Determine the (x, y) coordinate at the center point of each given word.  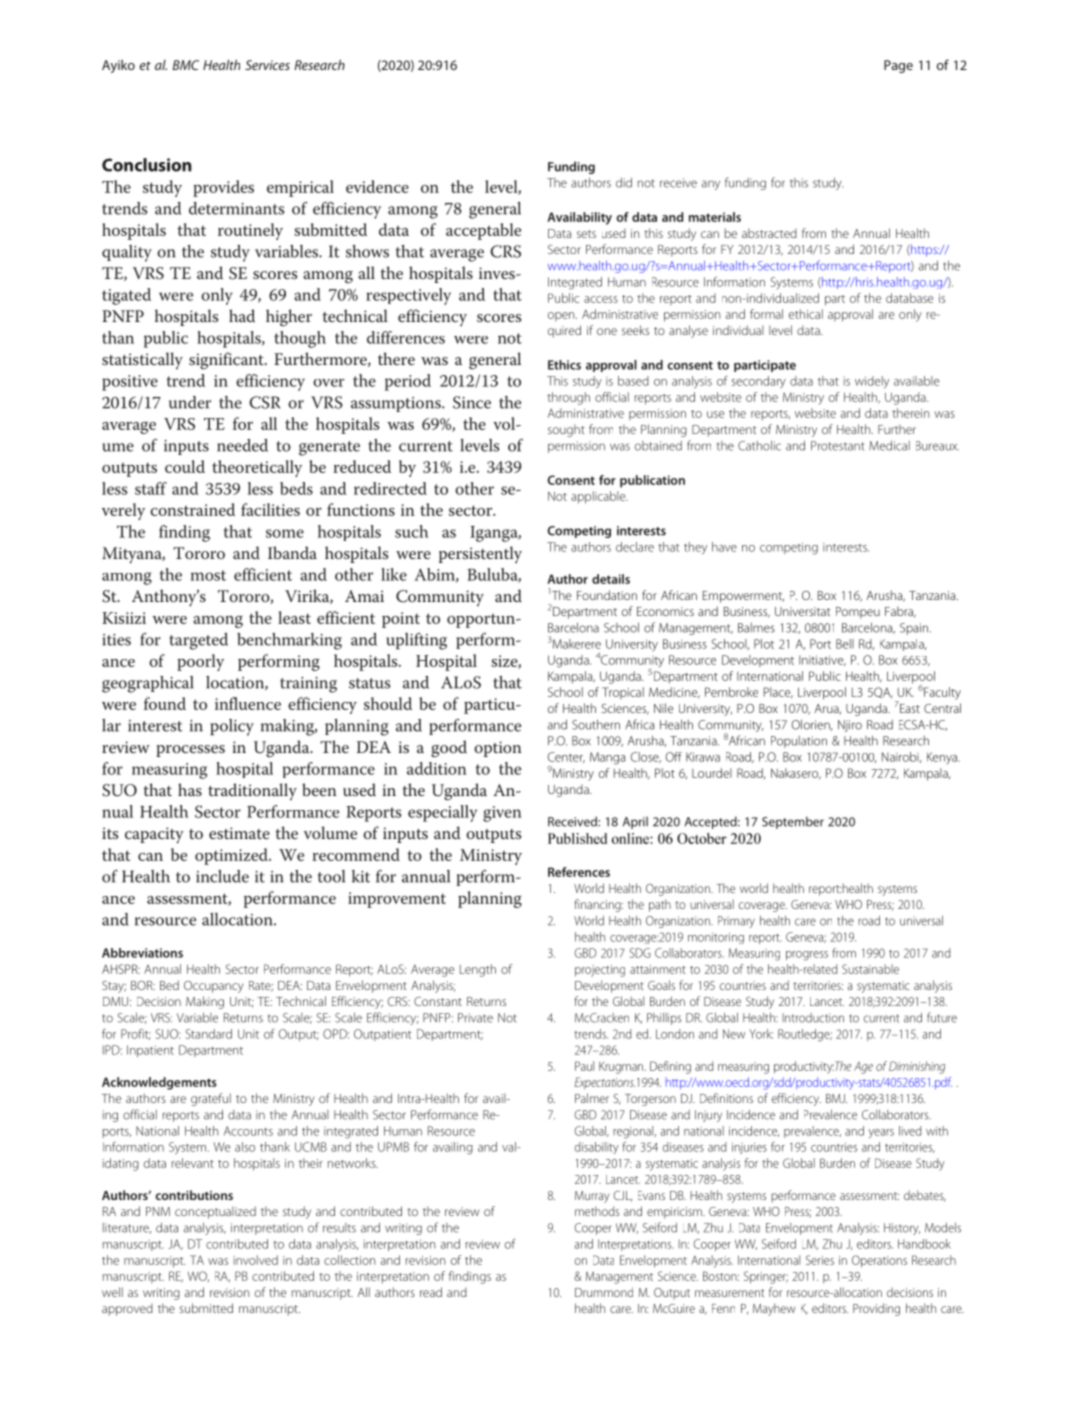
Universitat (802, 611)
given (502, 814)
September (793, 822)
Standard (209, 1034)
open (562, 316)
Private (475, 1018)
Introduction (813, 1018)
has (190, 789)
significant (227, 361)
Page (898, 66)
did (624, 182)
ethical (806, 314)
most (208, 575)
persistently (480, 554)
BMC (186, 65)
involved (255, 1260)
